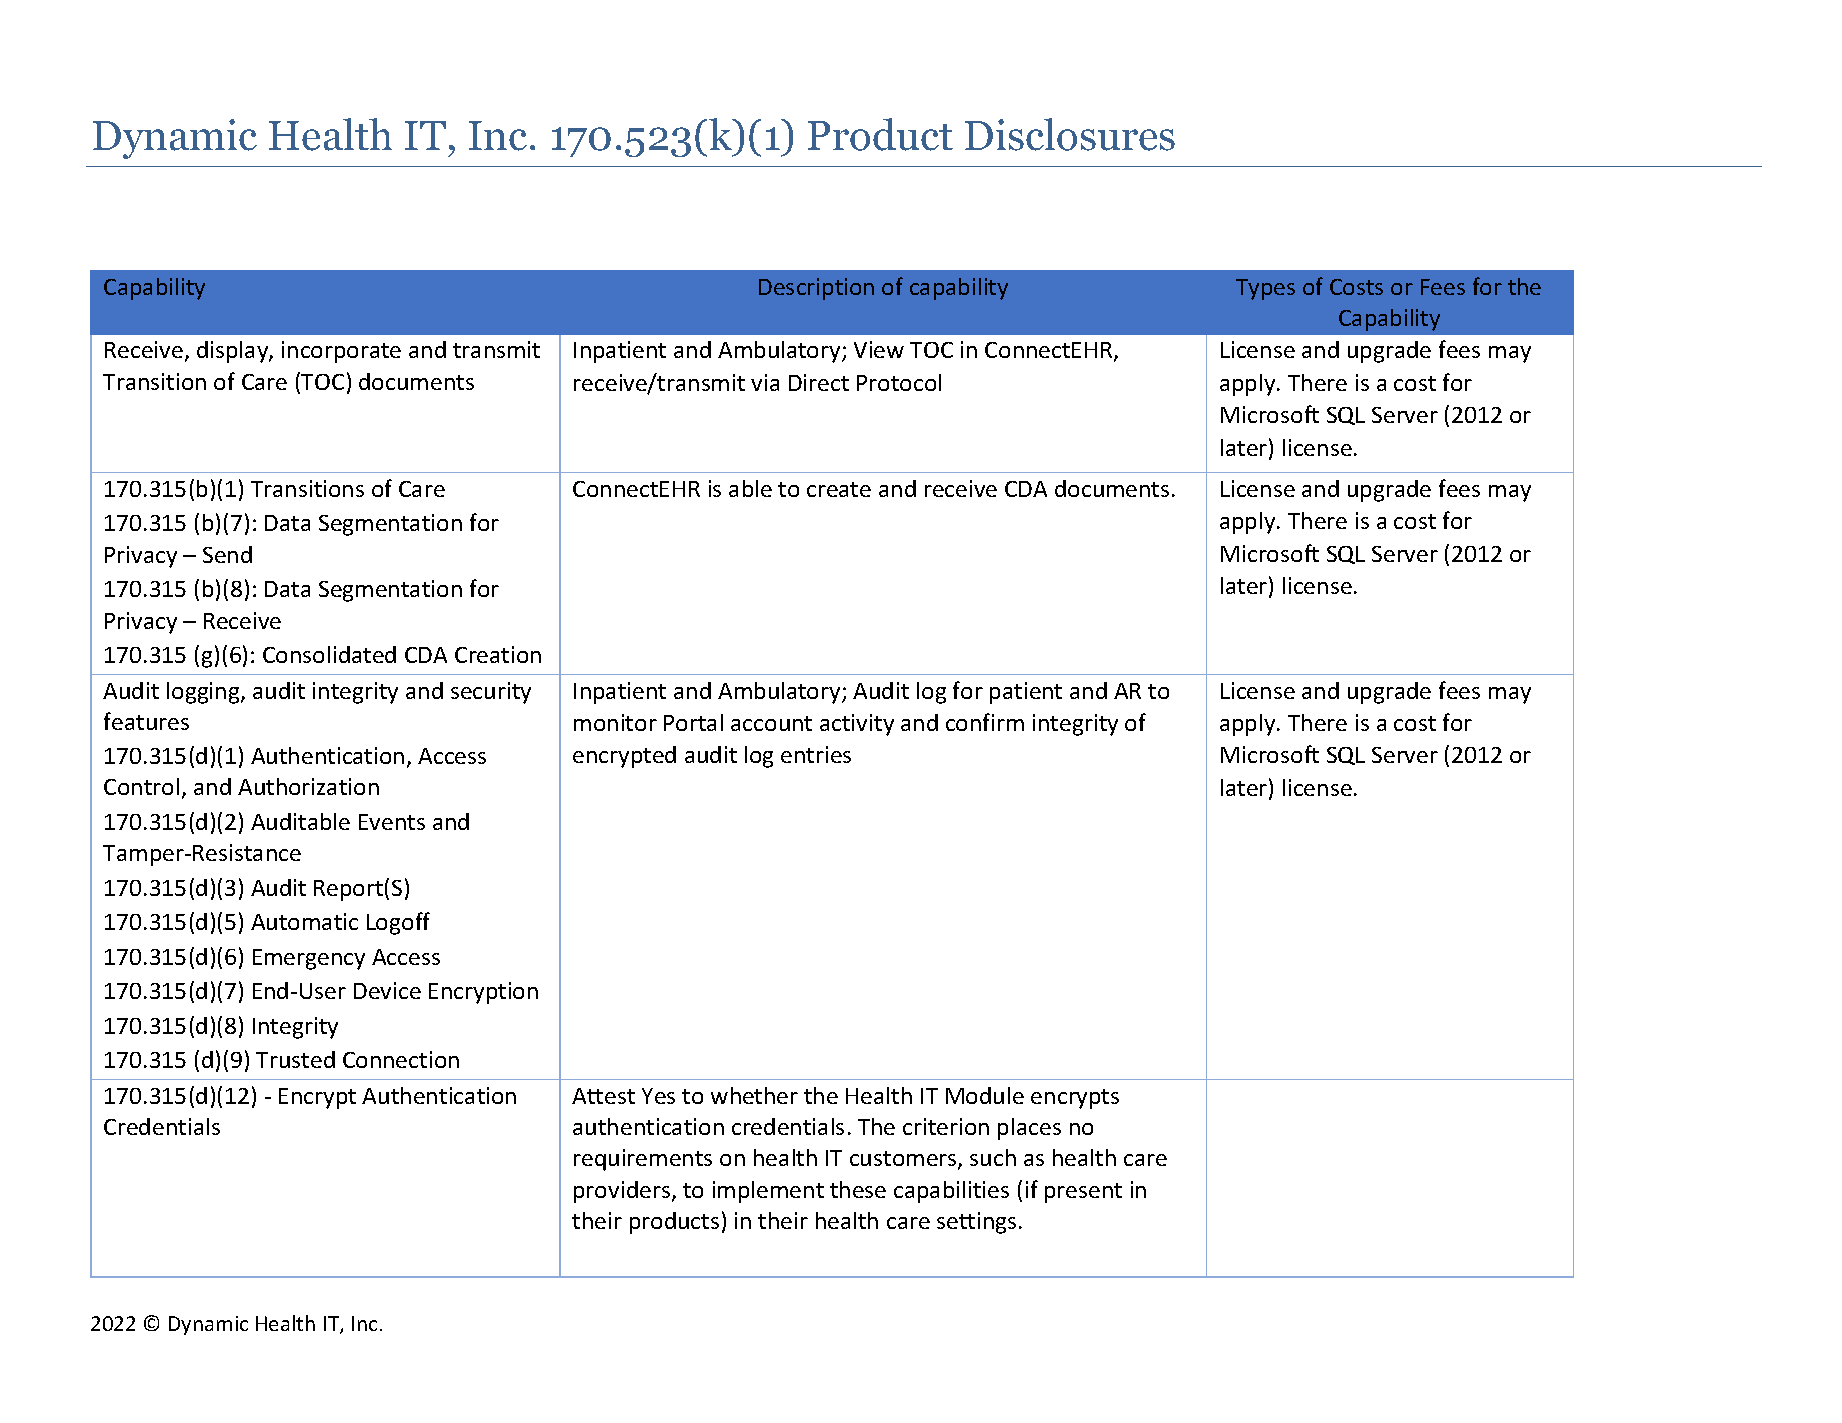 This document has height=1423, width=1842. I want to click on entries, so click(816, 754).
